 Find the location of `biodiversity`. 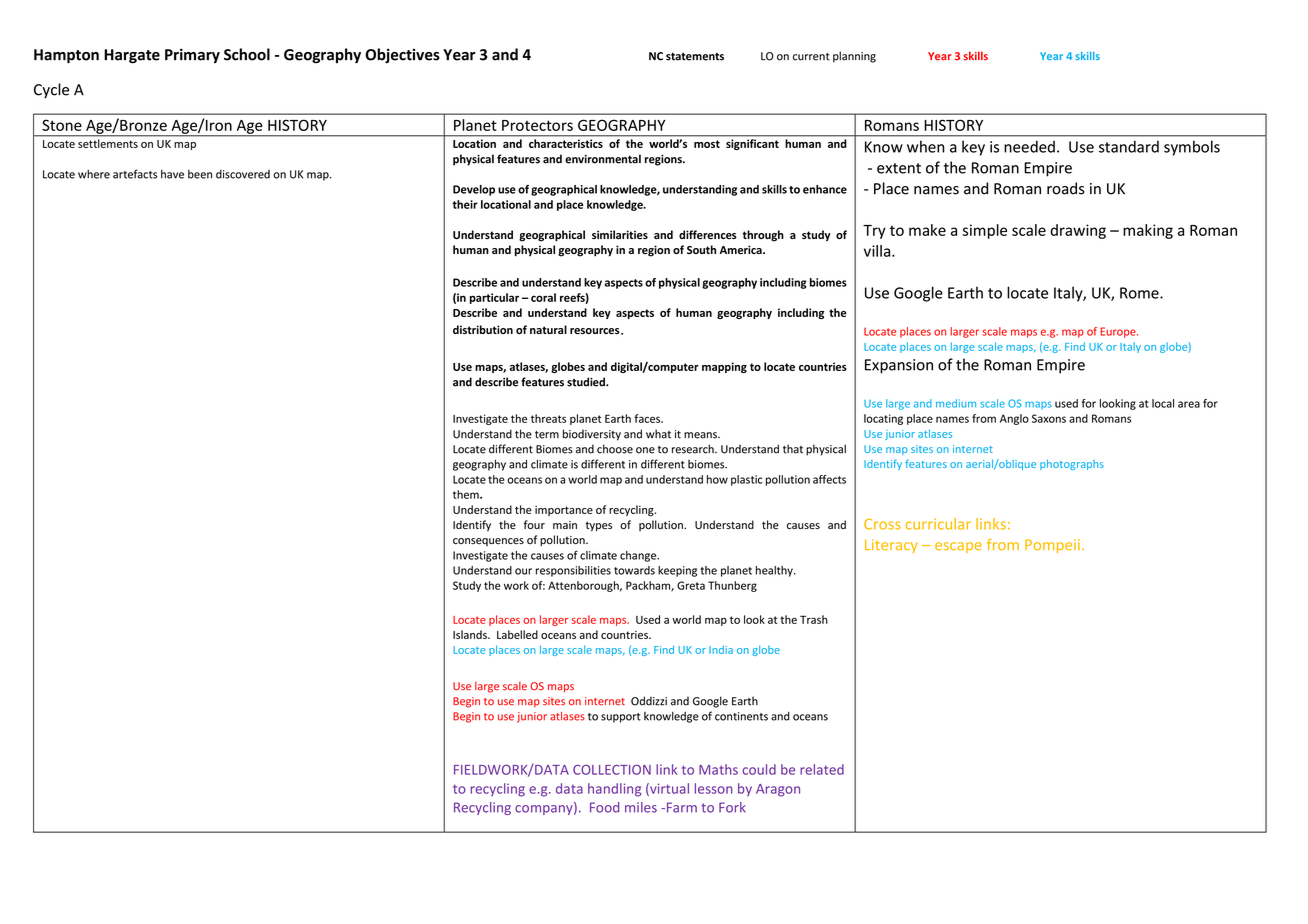

biodiversity is located at coordinates (592, 435).
